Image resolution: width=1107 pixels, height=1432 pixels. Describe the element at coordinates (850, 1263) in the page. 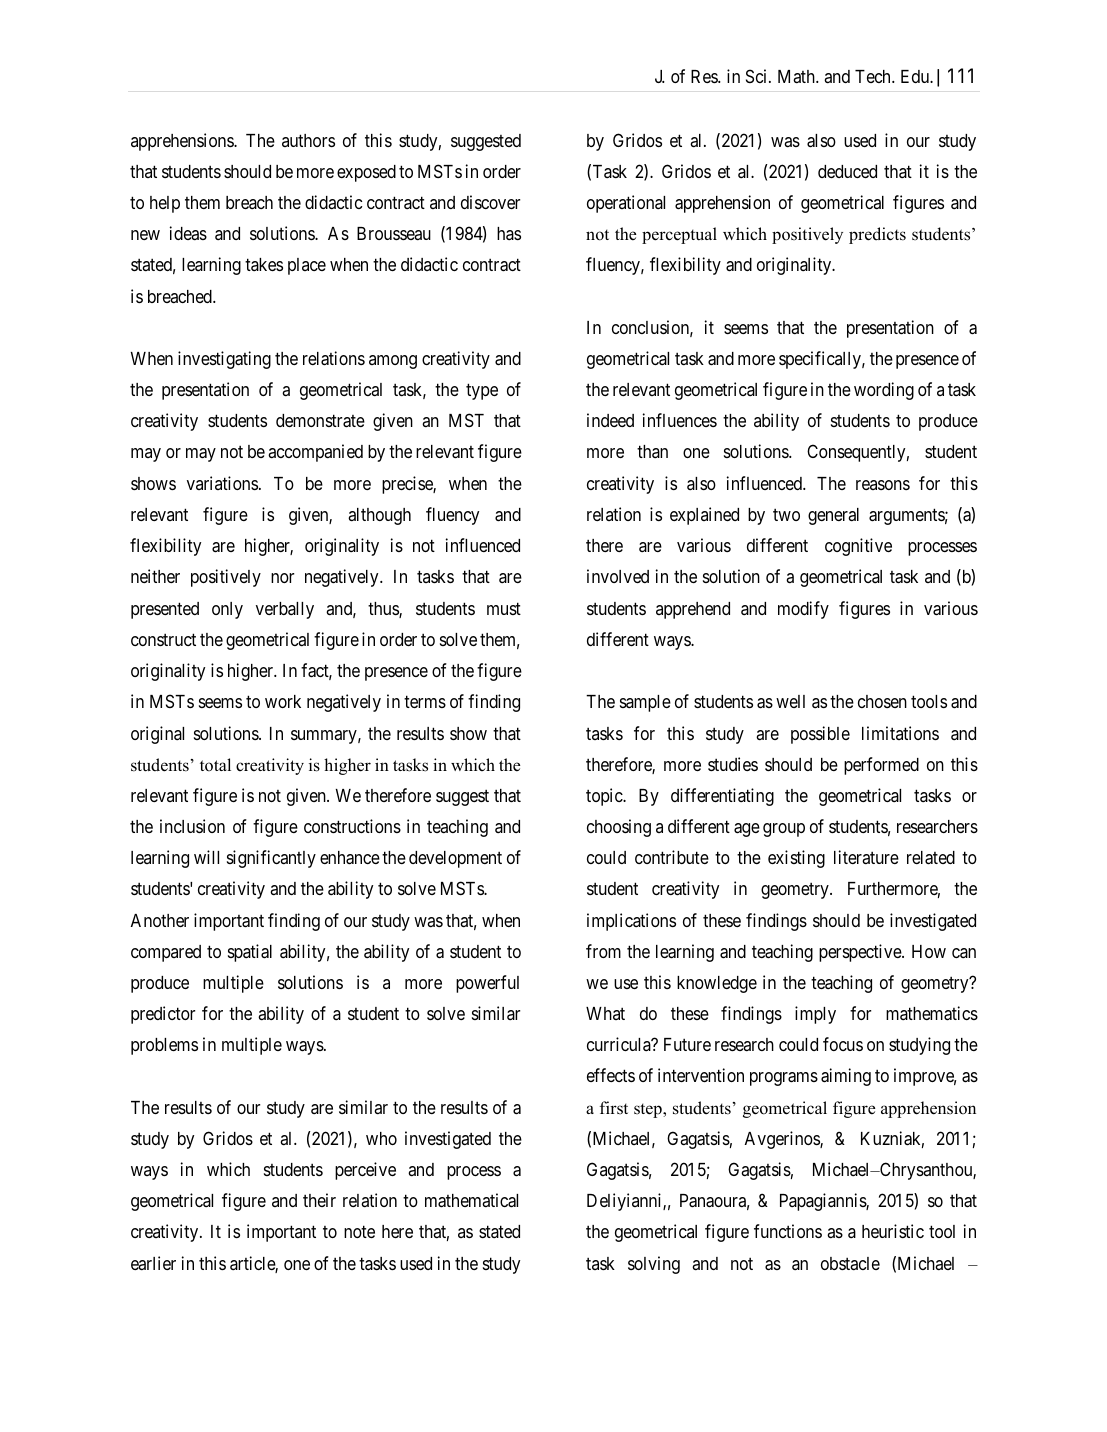

I see `obstacle` at that location.
